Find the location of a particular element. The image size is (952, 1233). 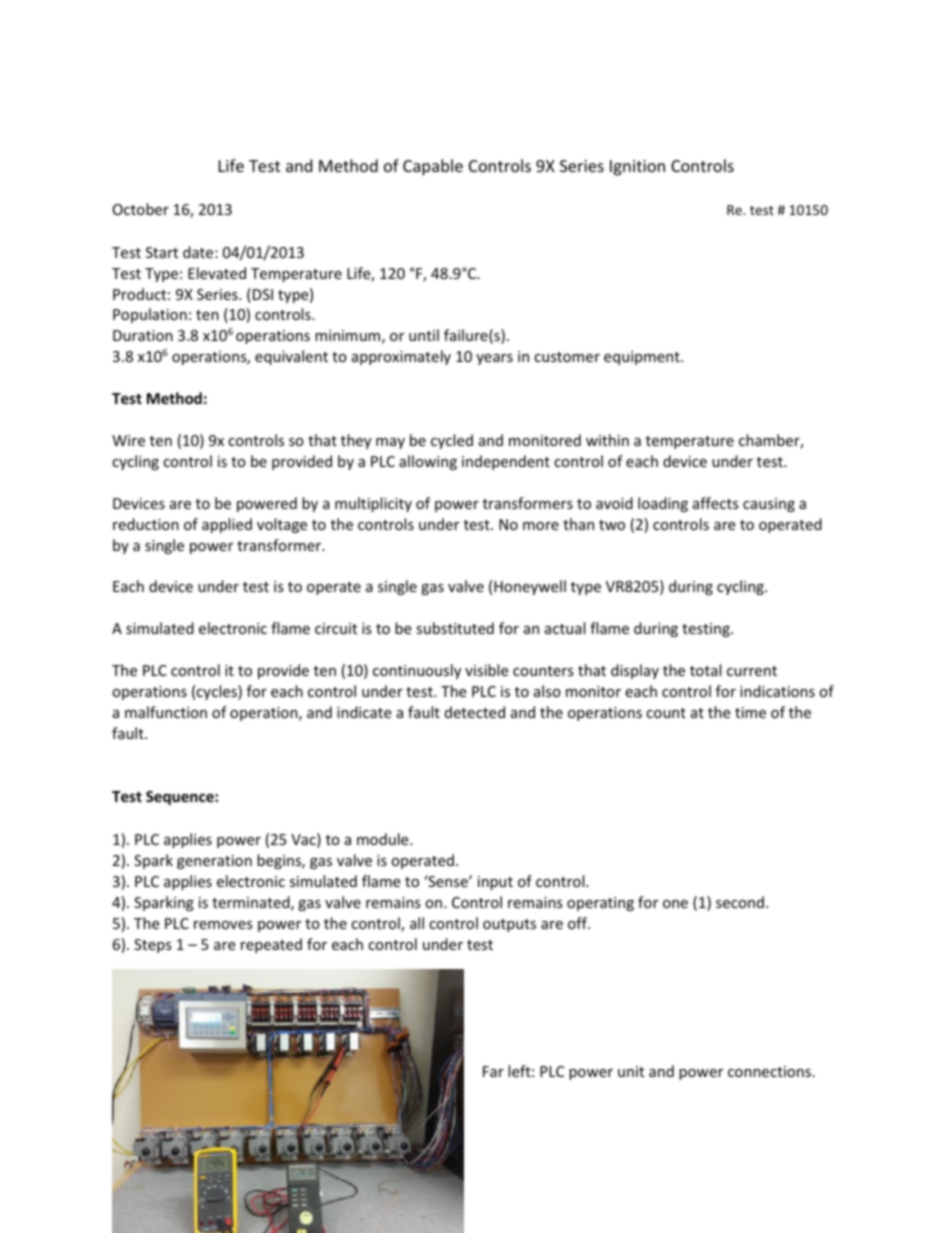

Far is located at coordinates (493, 1071).
